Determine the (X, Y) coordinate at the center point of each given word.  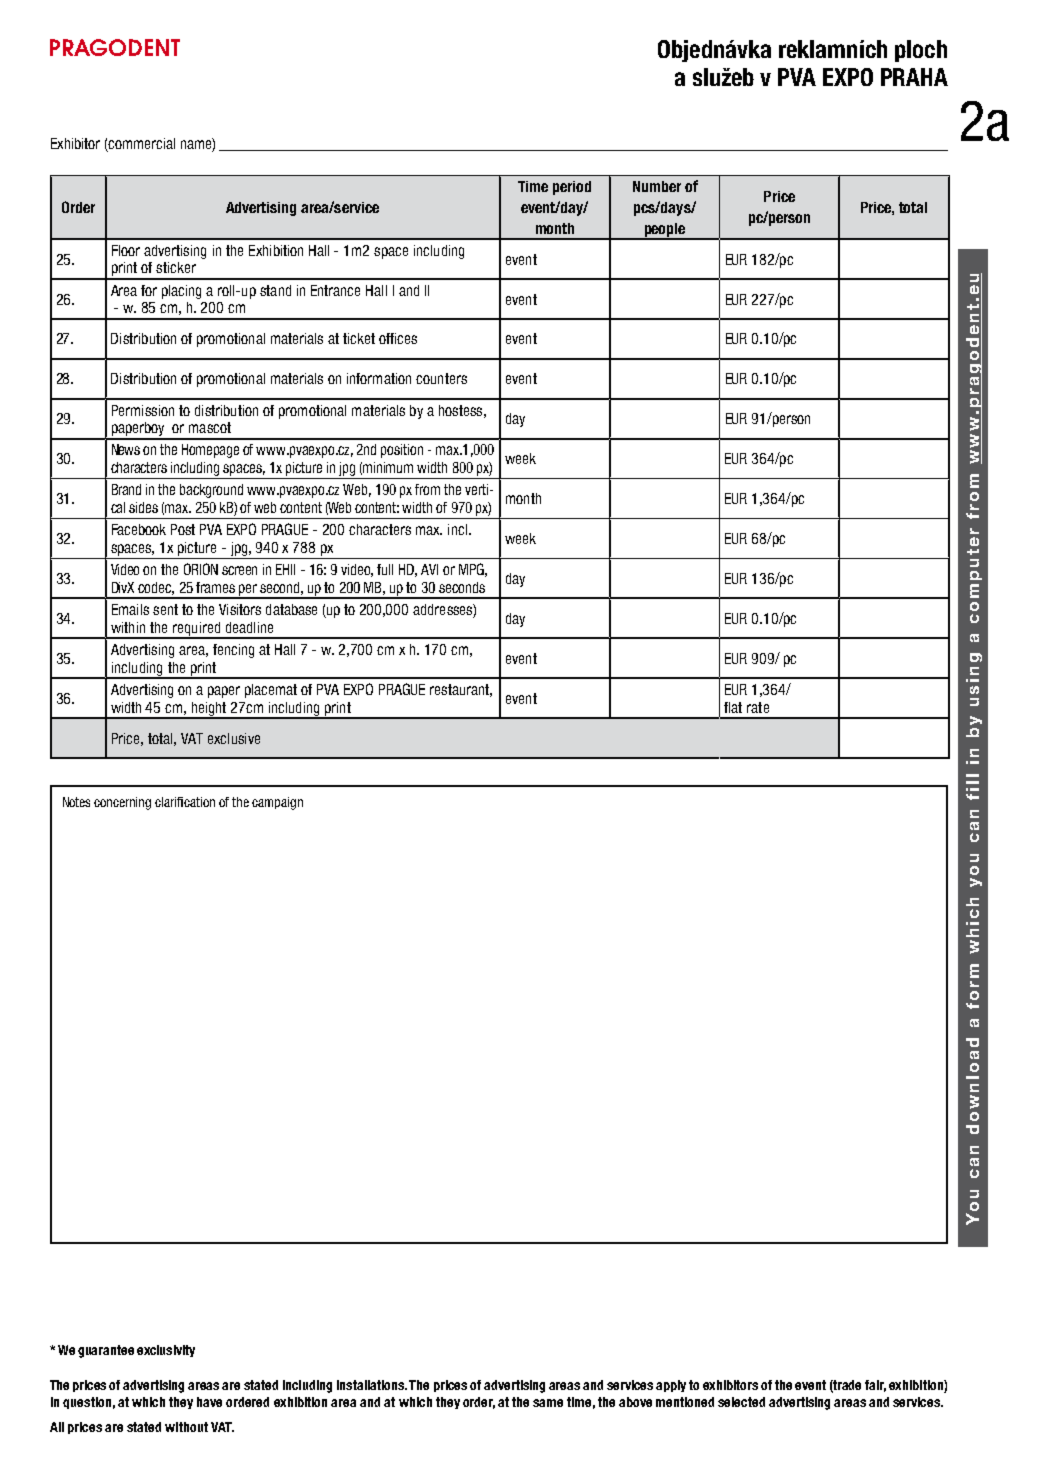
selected (741, 1402)
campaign (277, 803)
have (209, 1402)
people (665, 231)
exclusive (234, 738)
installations (372, 1385)
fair (875, 1386)
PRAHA (914, 77)
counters (441, 378)
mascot (210, 427)
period (572, 188)
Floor (126, 250)
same (548, 1403)
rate (758, 707)
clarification (185, 802)
